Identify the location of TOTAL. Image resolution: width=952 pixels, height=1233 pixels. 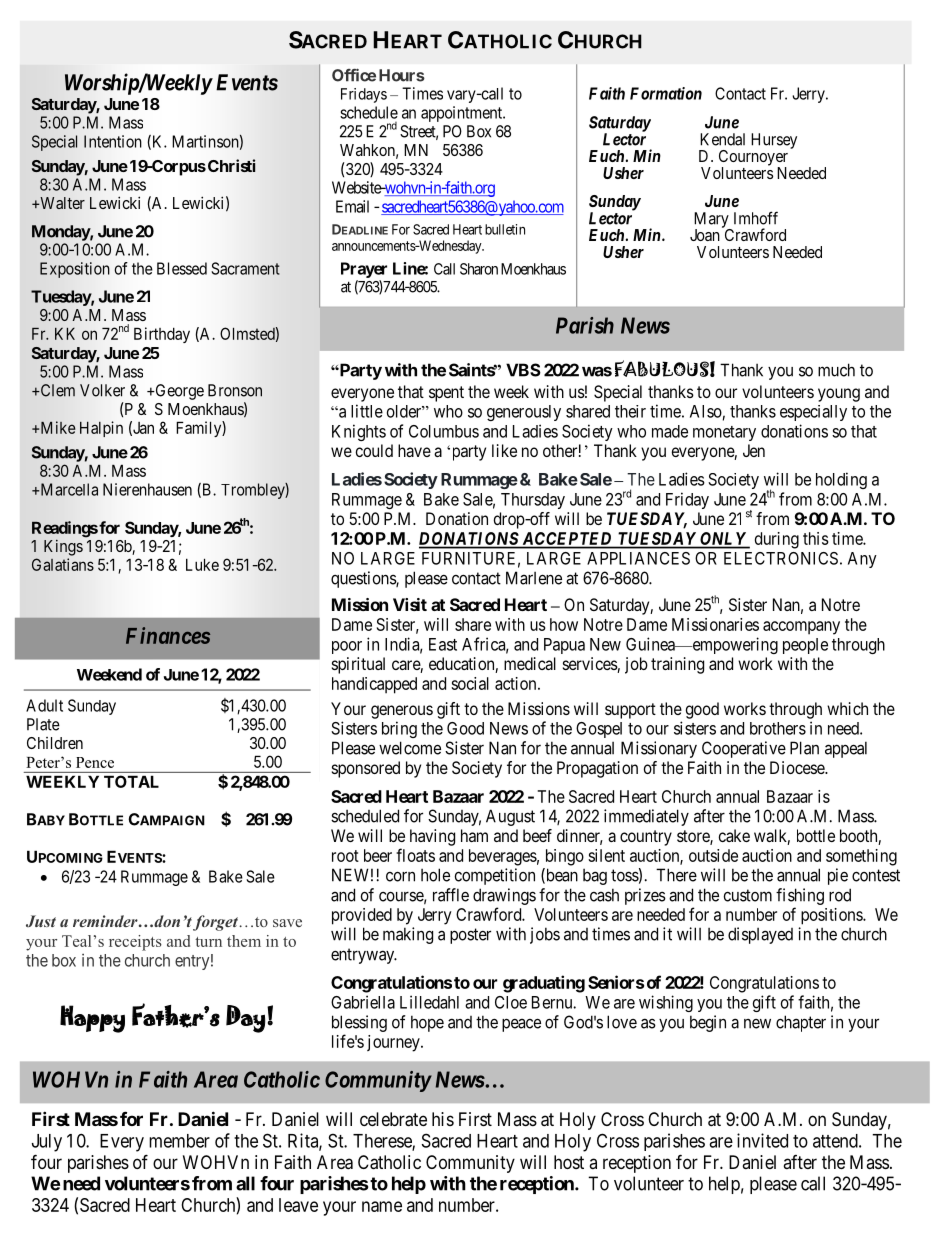
(131, 781).
